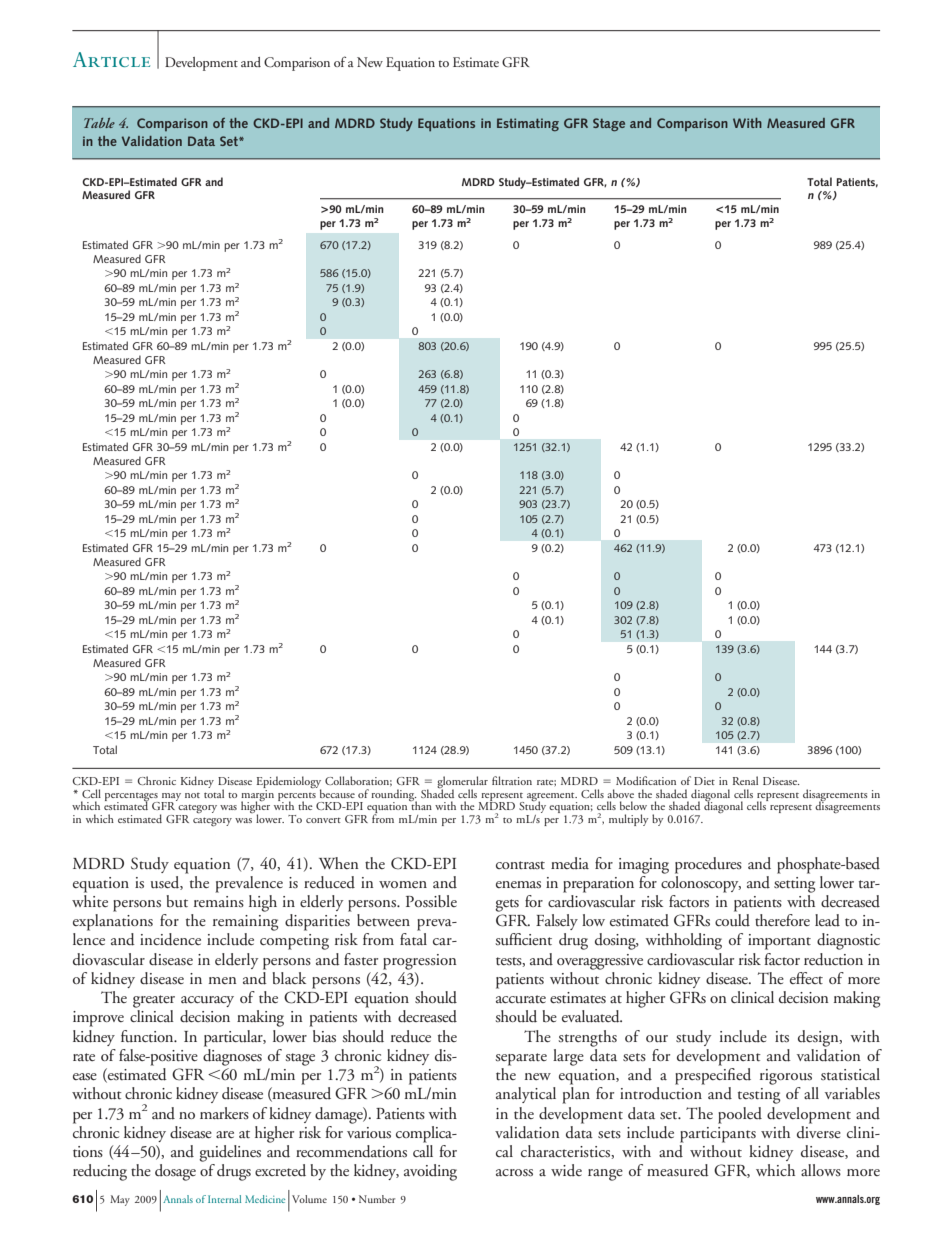  I want to click on dosage, so click(175, 1172).
